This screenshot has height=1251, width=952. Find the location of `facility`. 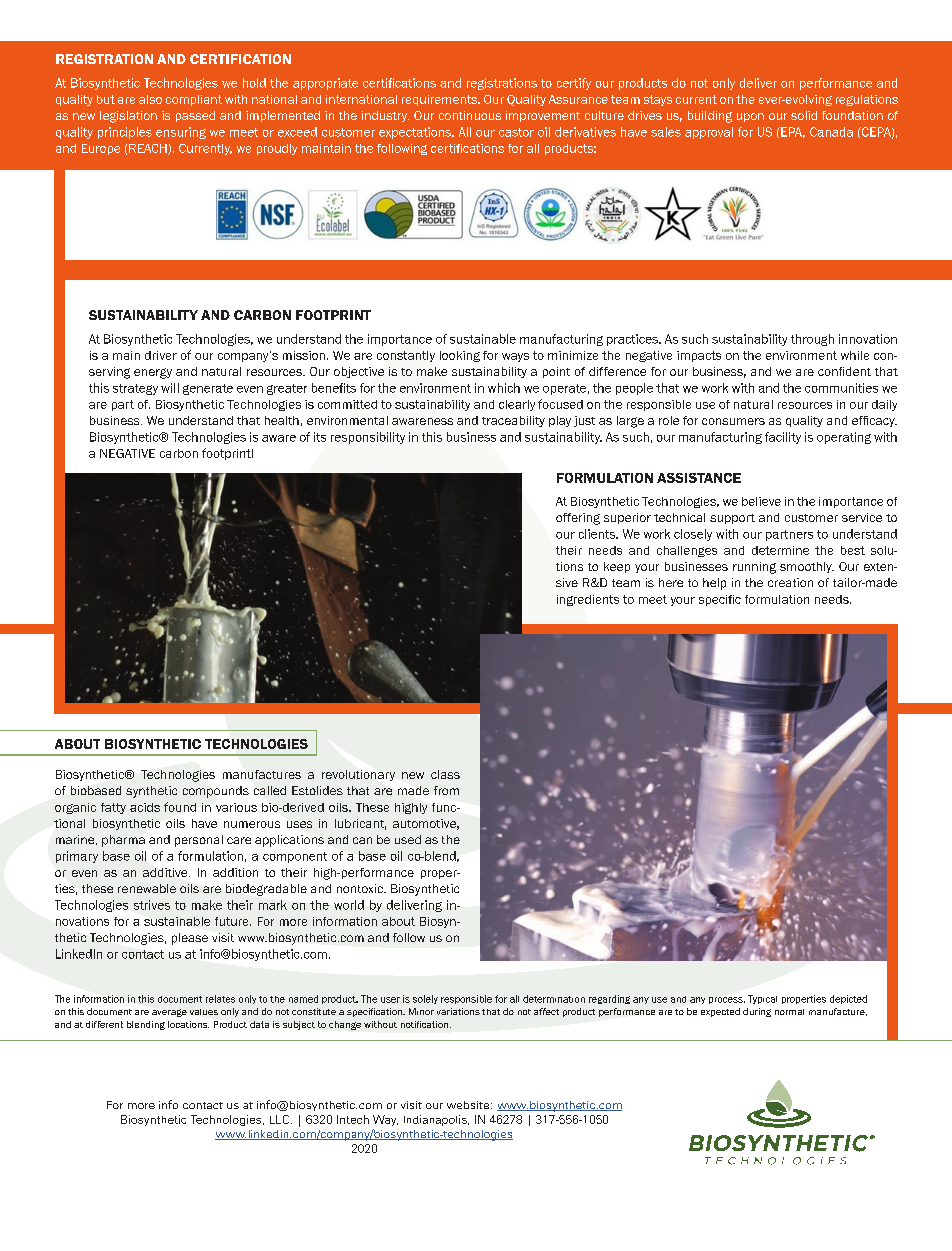

facility is located at coordinates (783, 438).
